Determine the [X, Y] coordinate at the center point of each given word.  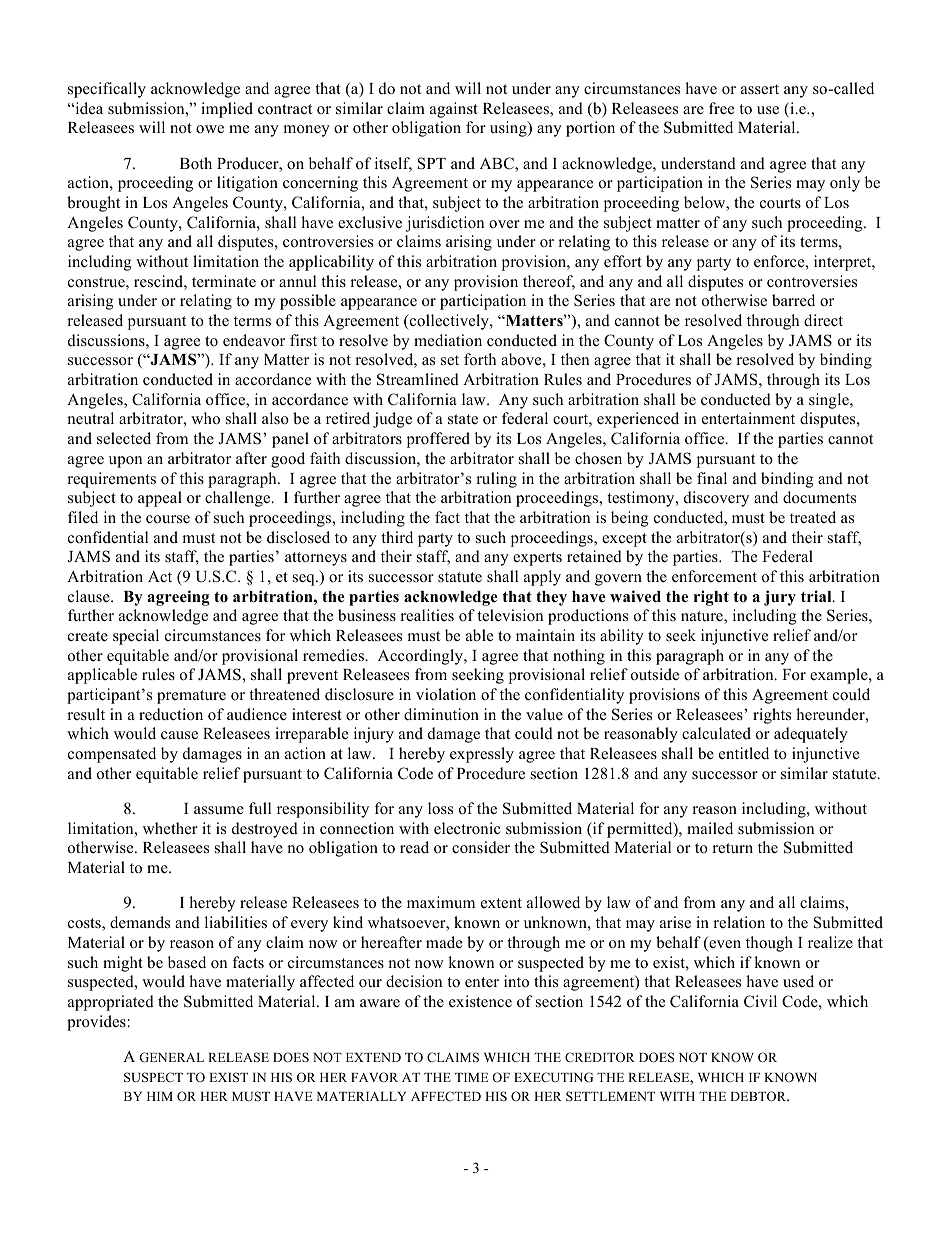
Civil [760, 1001]
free [721, 108]
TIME [471, 1077]
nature [703, 617]
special [136, 637]
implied [227, 110]
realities [427, 615]
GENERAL [171, 1057]
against [454, 110]
